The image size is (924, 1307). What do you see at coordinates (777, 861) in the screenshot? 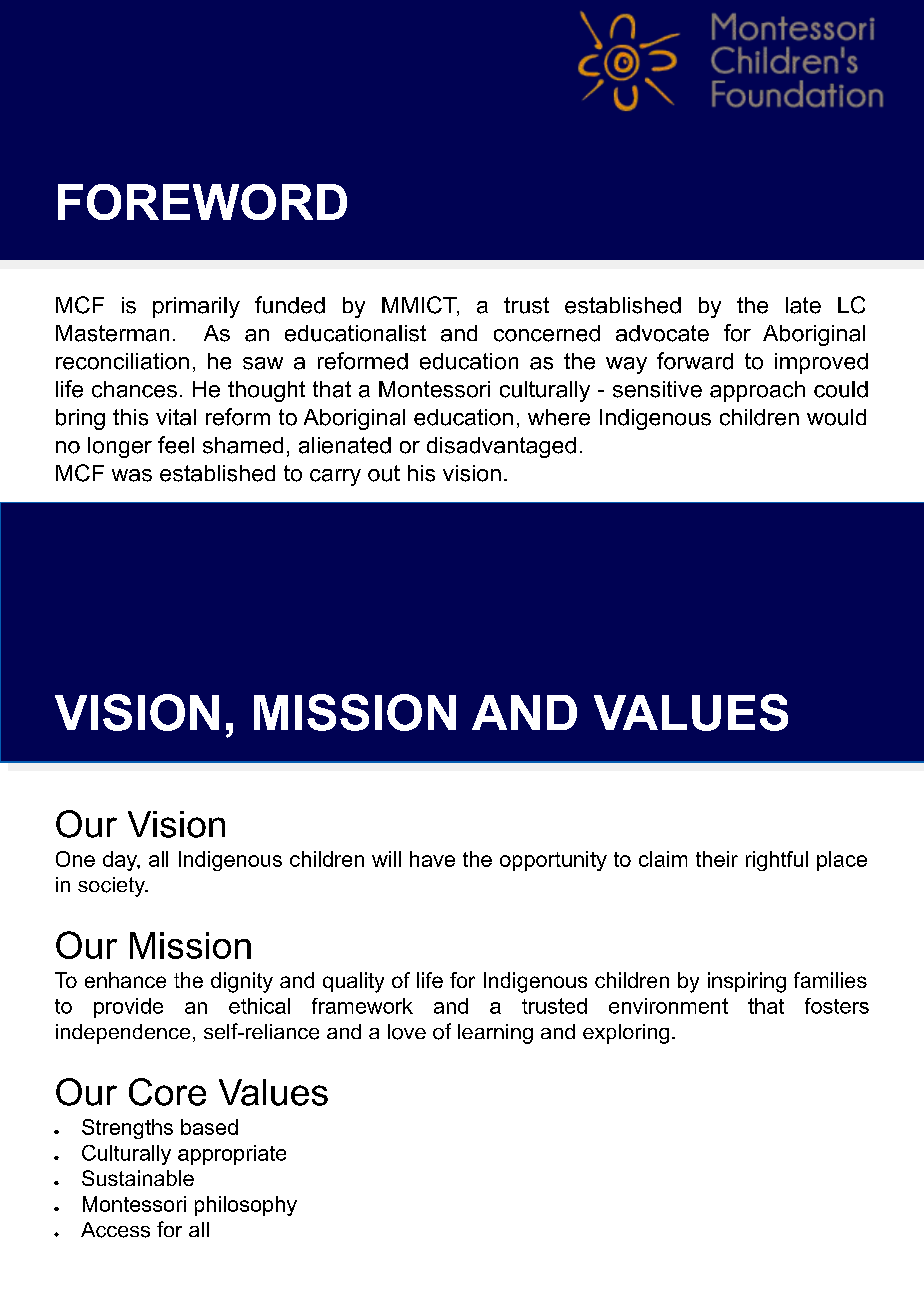
I see `rightful` at bounding box center [777, 861].
